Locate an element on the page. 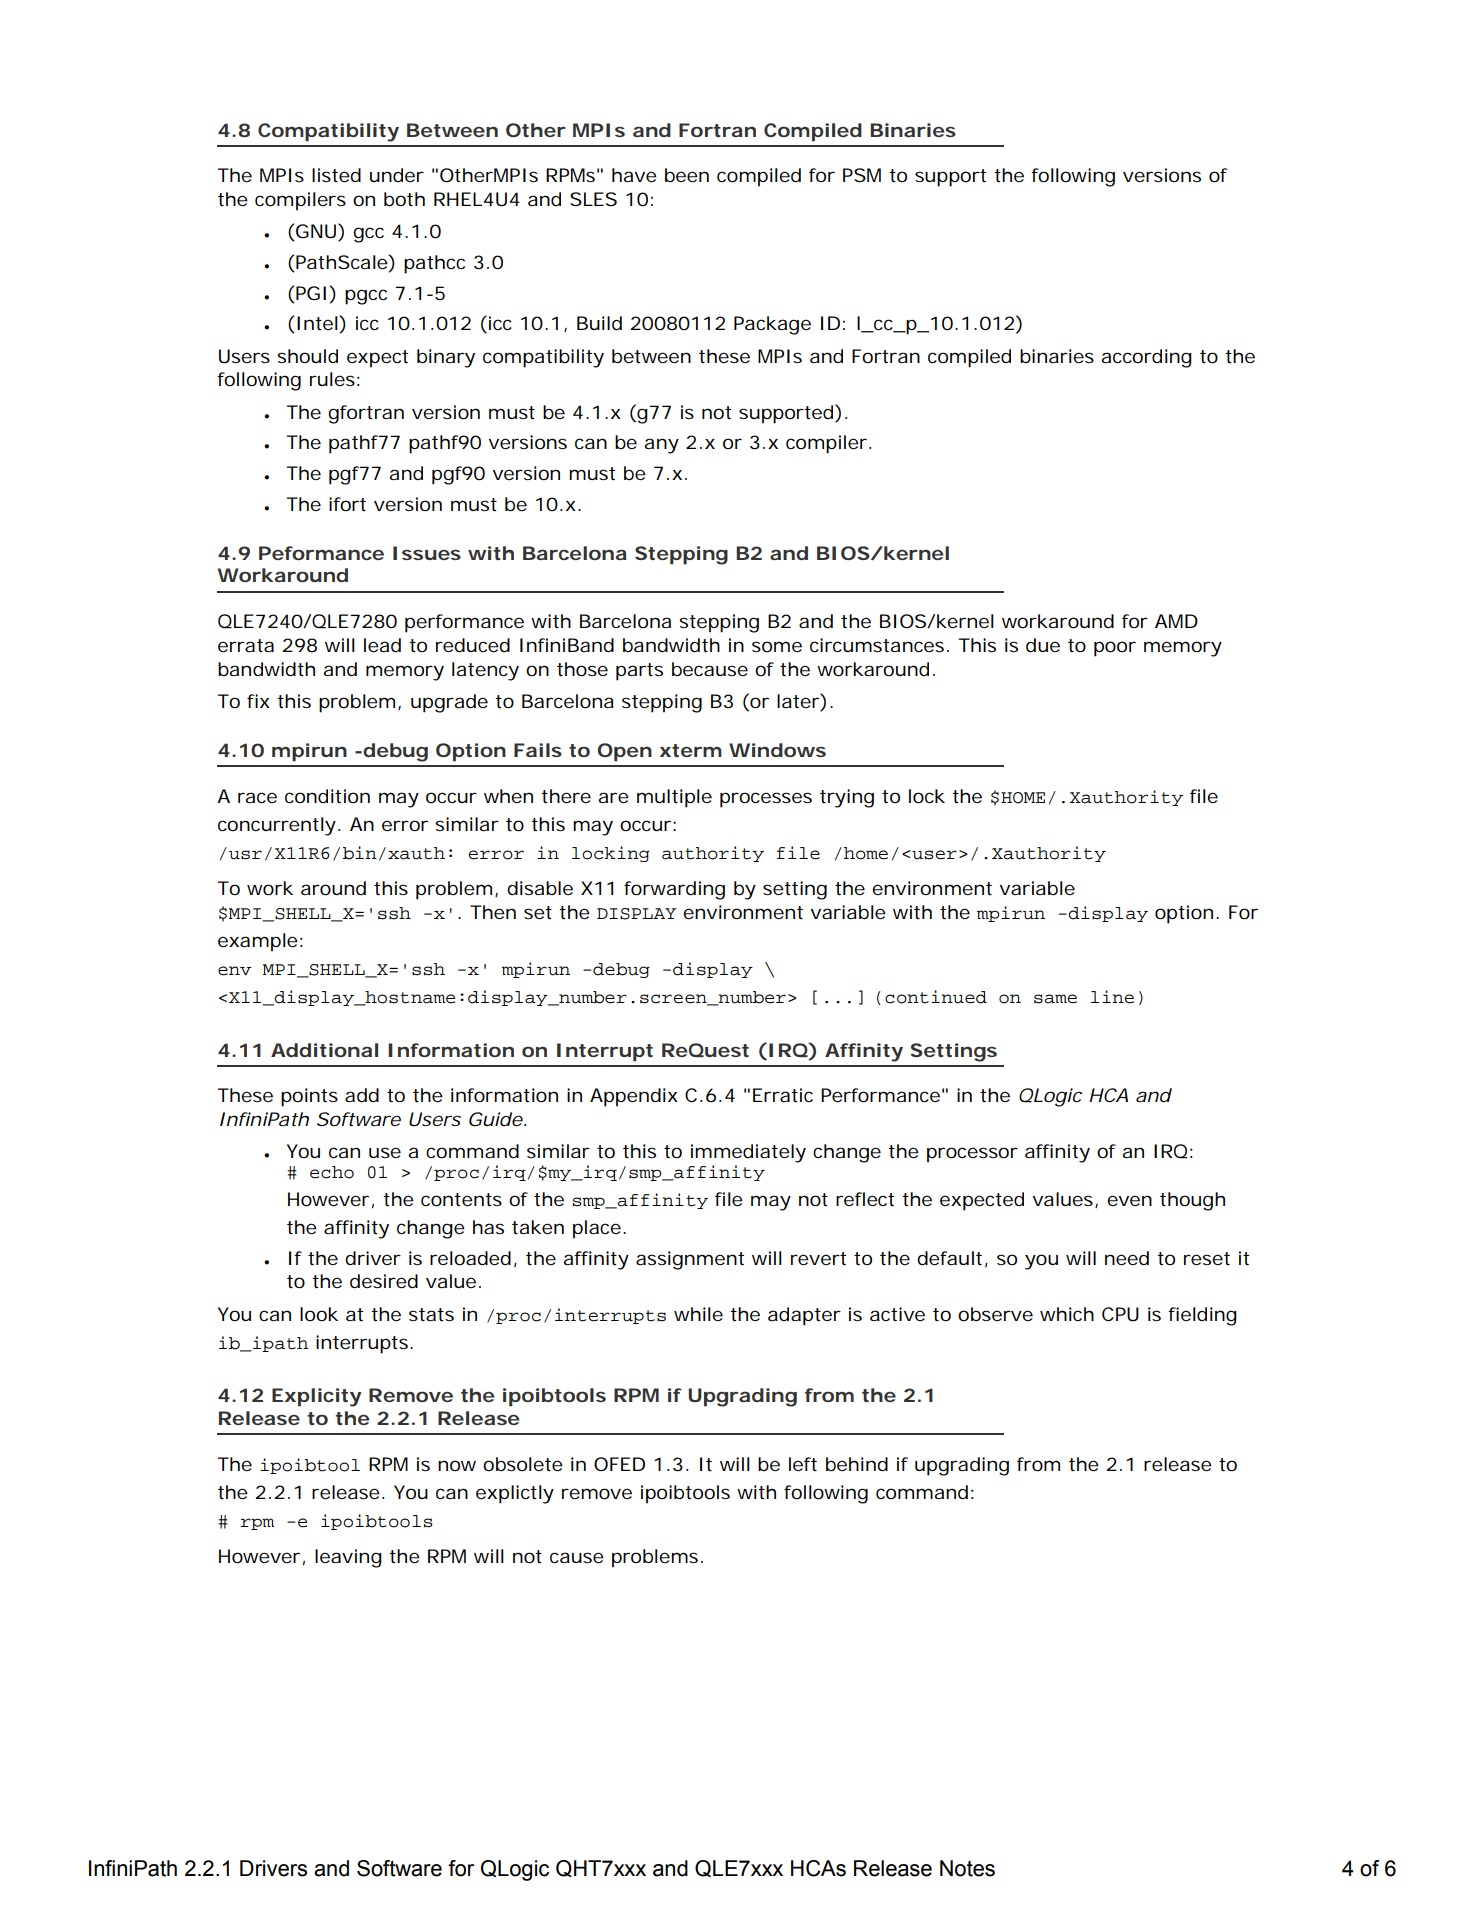  under is located at coordinates (397, 175).
